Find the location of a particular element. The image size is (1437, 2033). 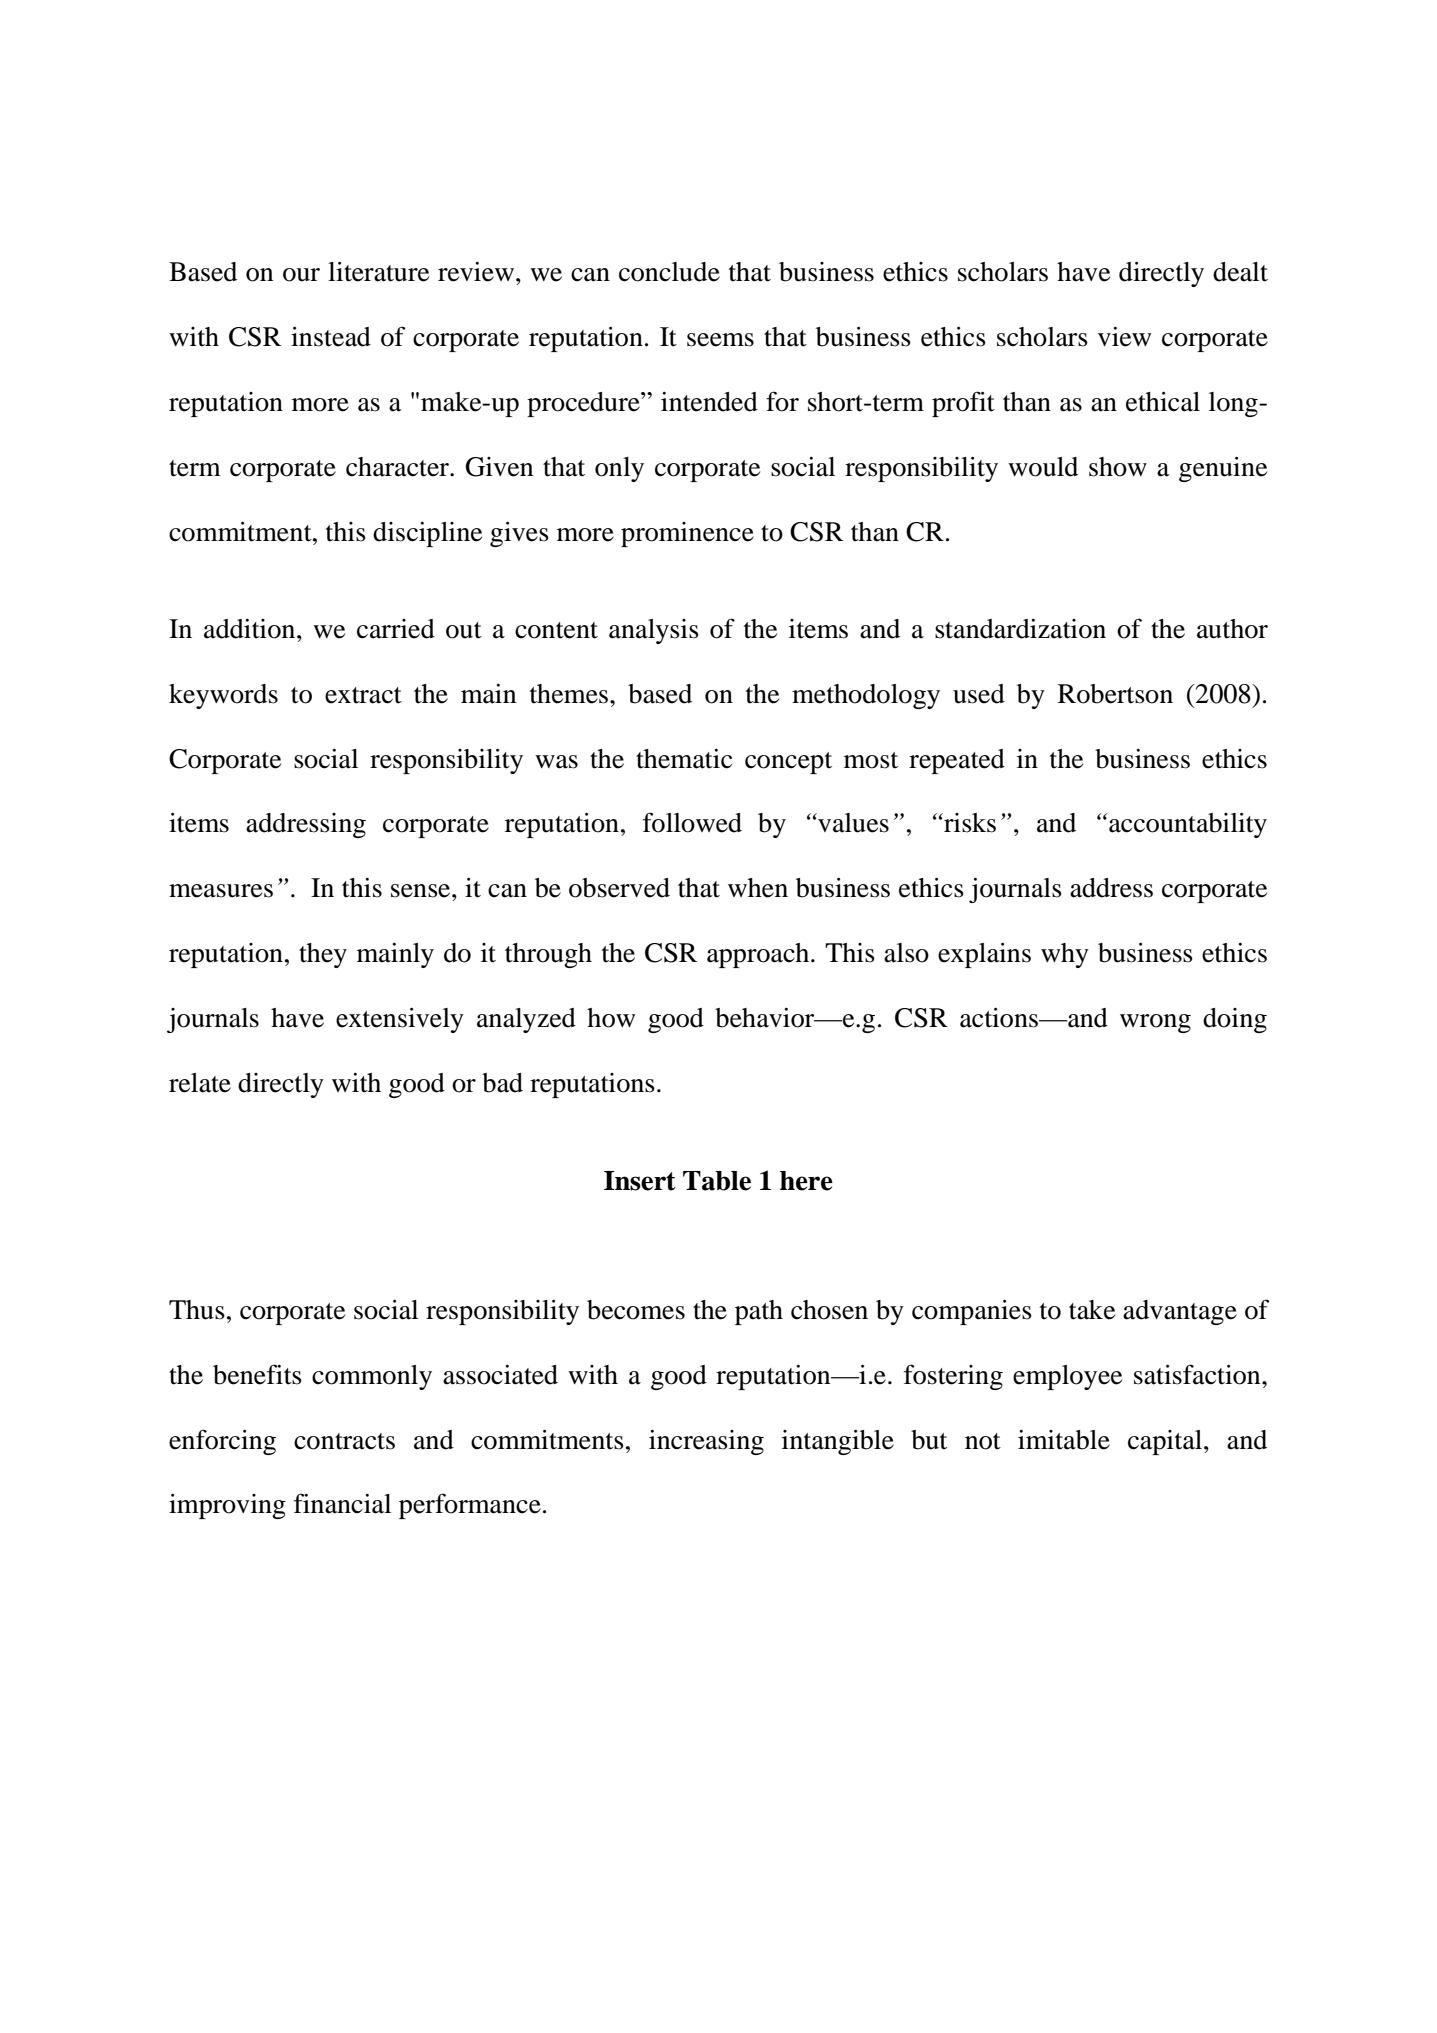

dealt is located at coordinates (1240, 272).
